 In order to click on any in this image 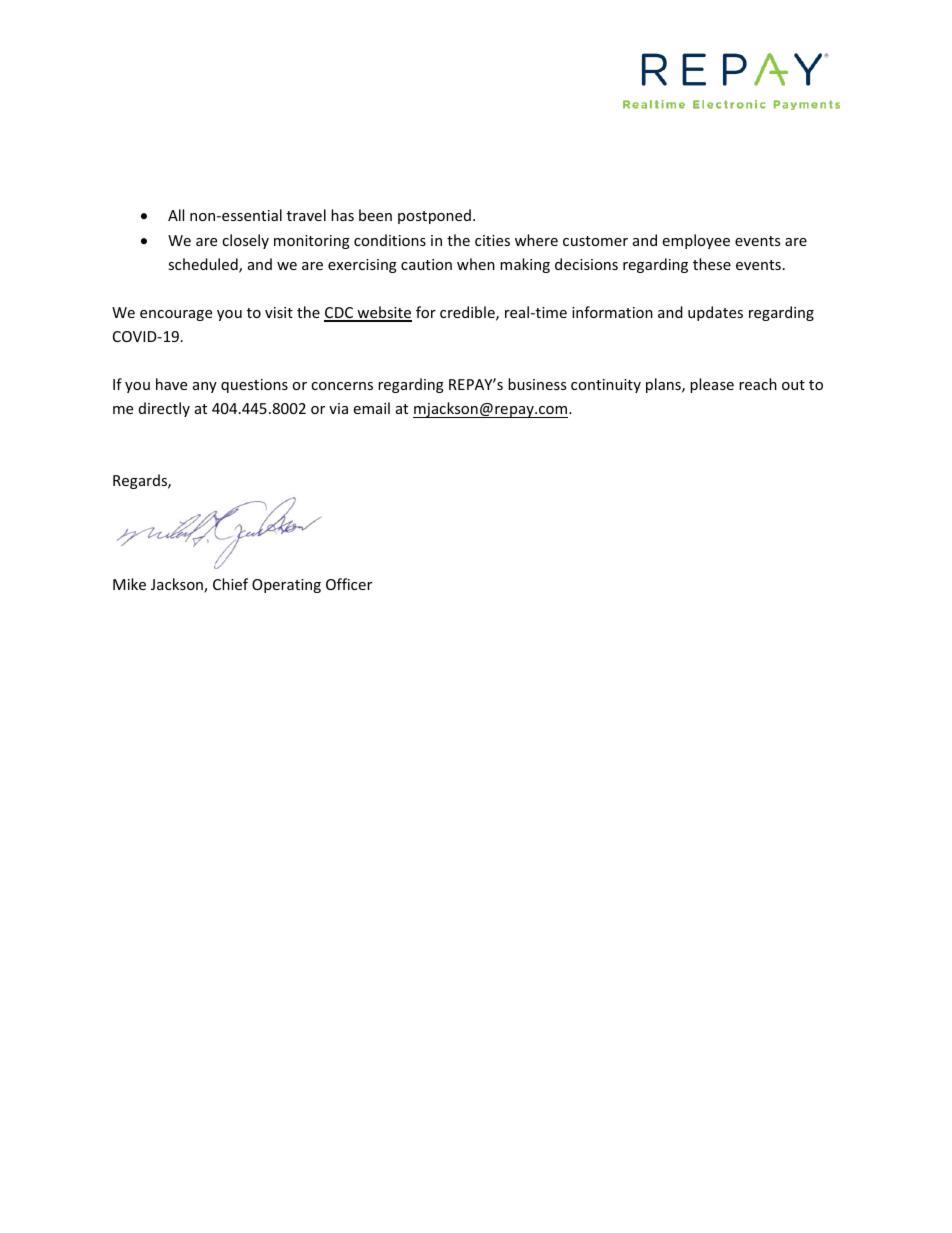, I will do `click(205, 387)`.
